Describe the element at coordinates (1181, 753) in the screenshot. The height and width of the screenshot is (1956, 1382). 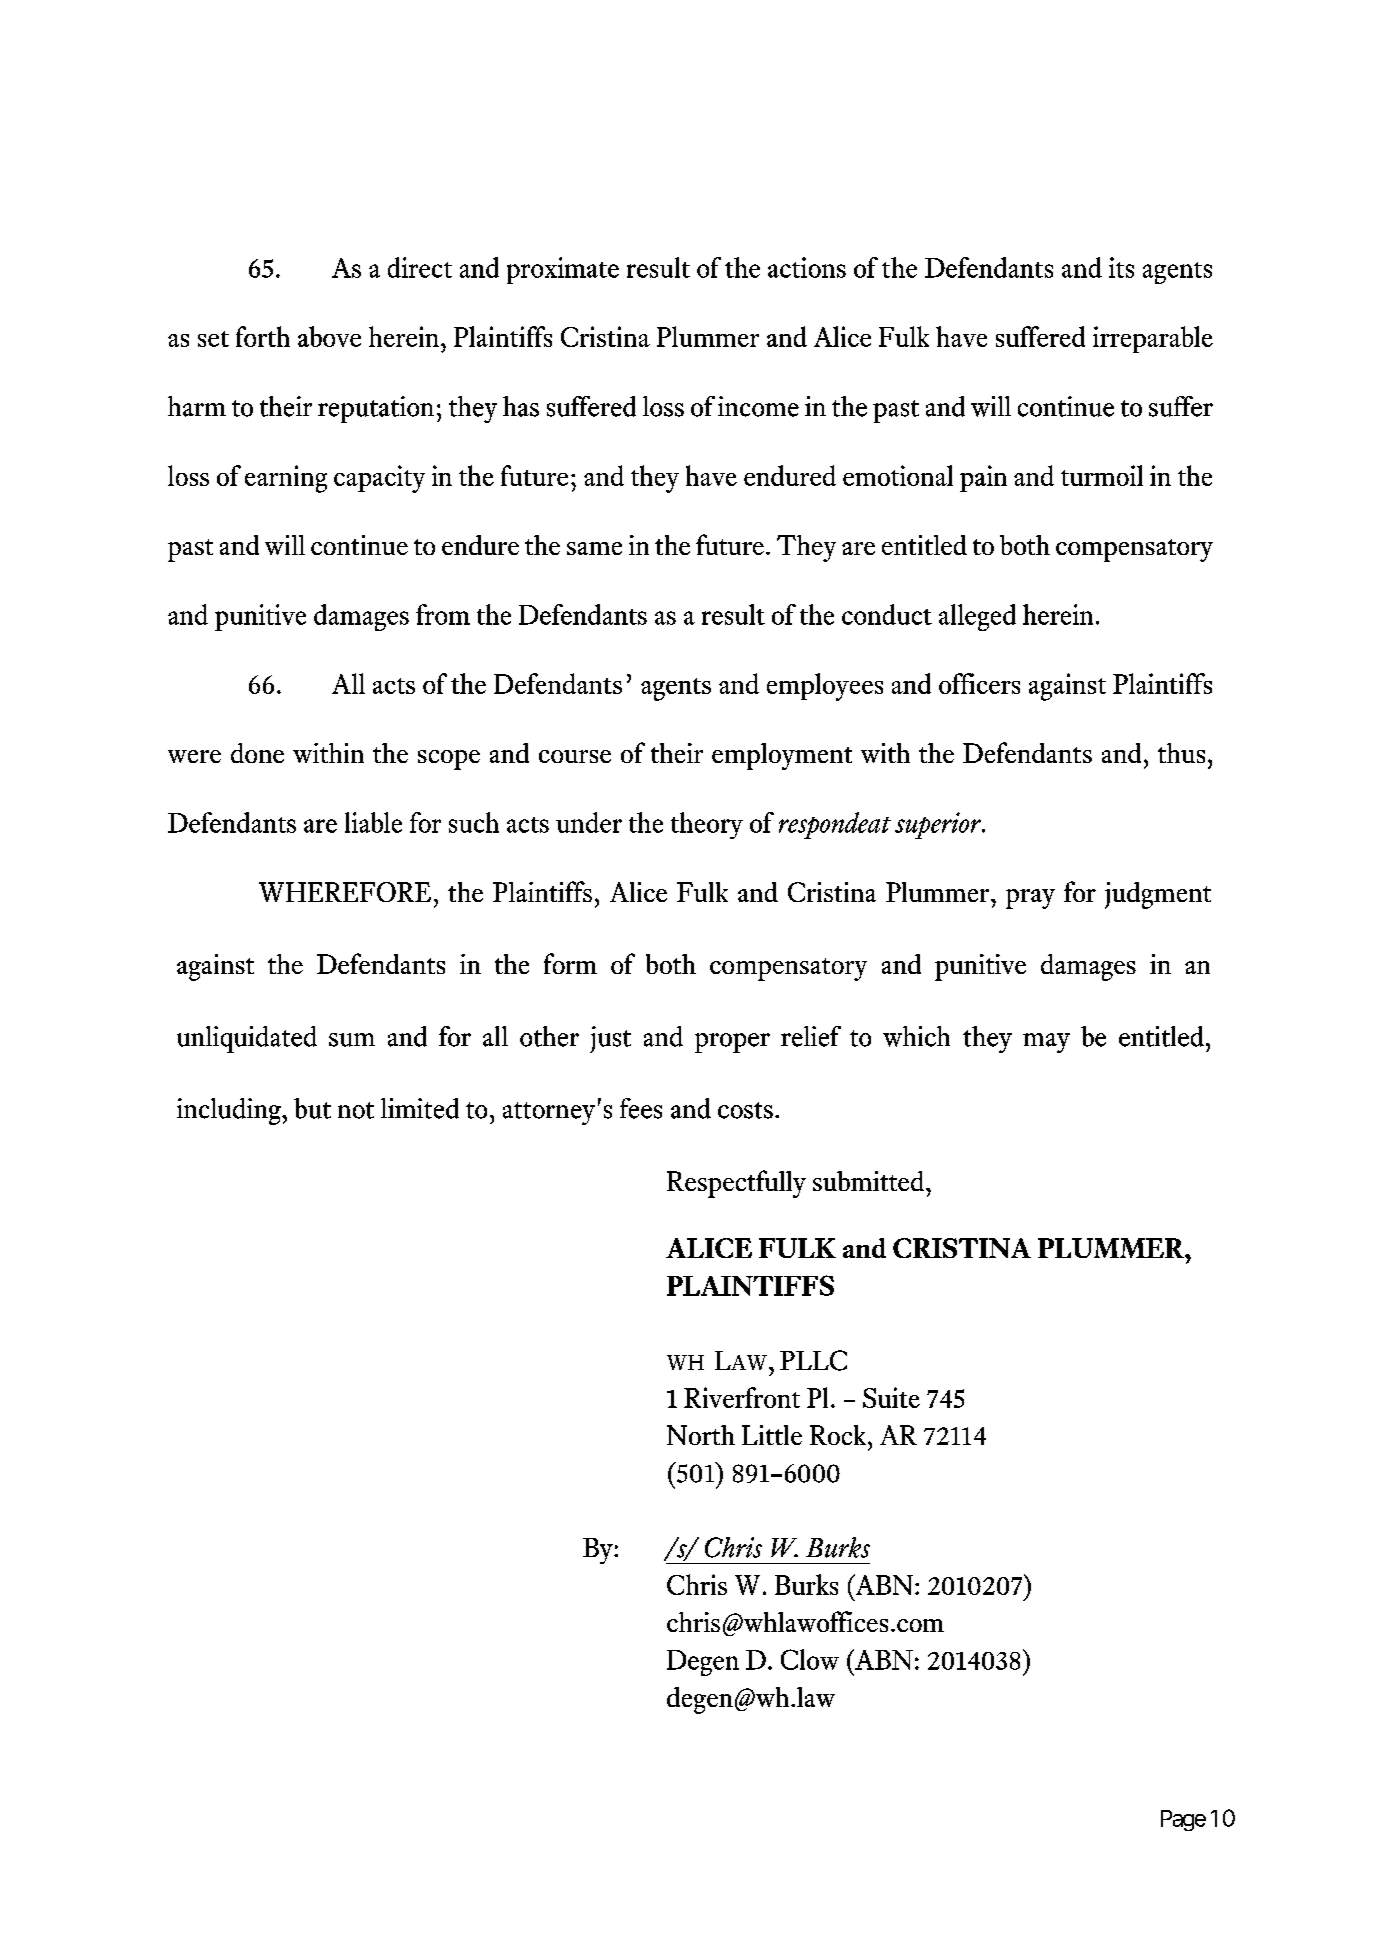
I see `thus` at that location.
